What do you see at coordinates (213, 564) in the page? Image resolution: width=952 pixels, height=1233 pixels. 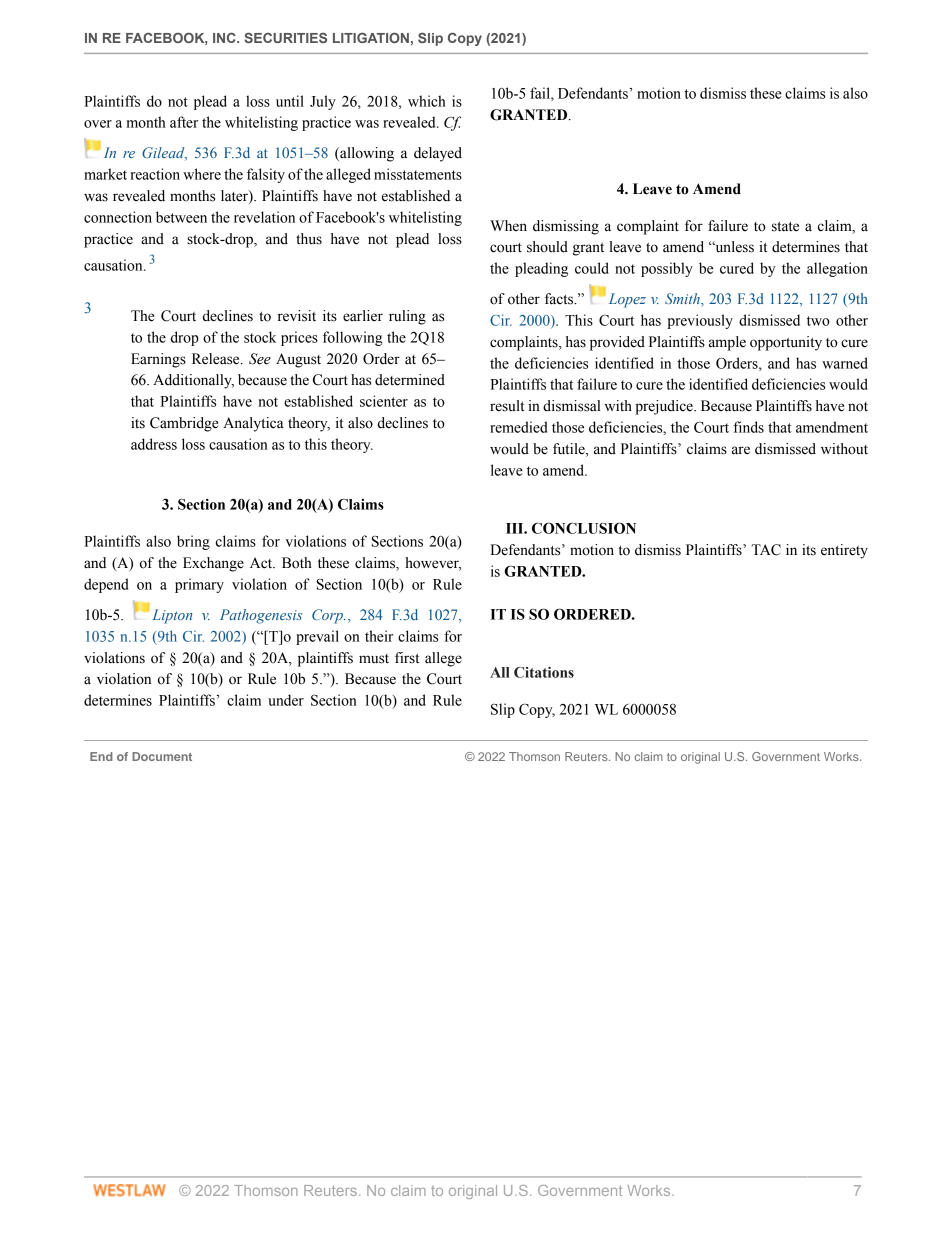 I see `Exchange` at bounding box center [213, 564].
